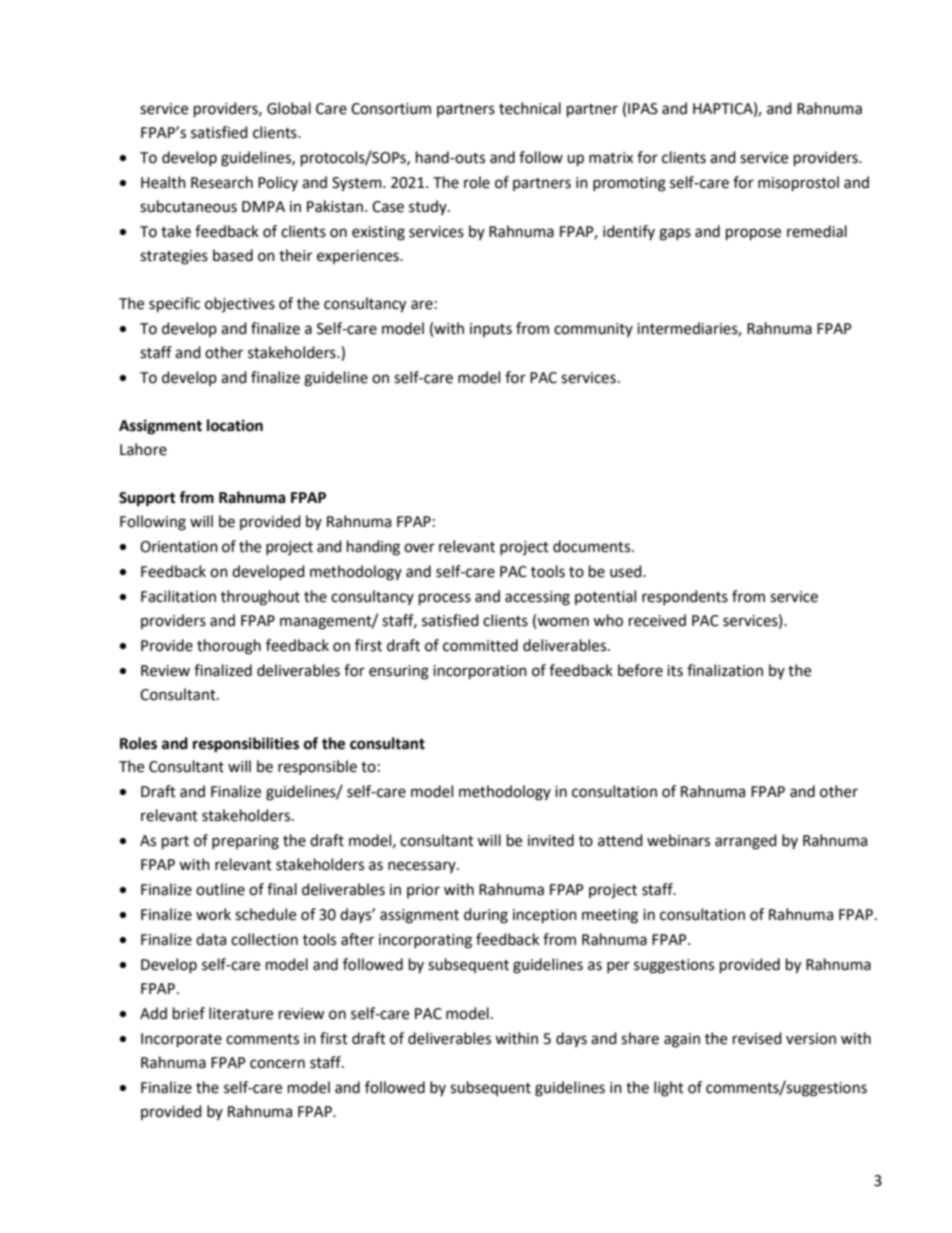 The image size is (952, 1233). What do you see at coordinates (685, 597) in the screenshot?
I see `respondents` at bounding box center [685, 597].
